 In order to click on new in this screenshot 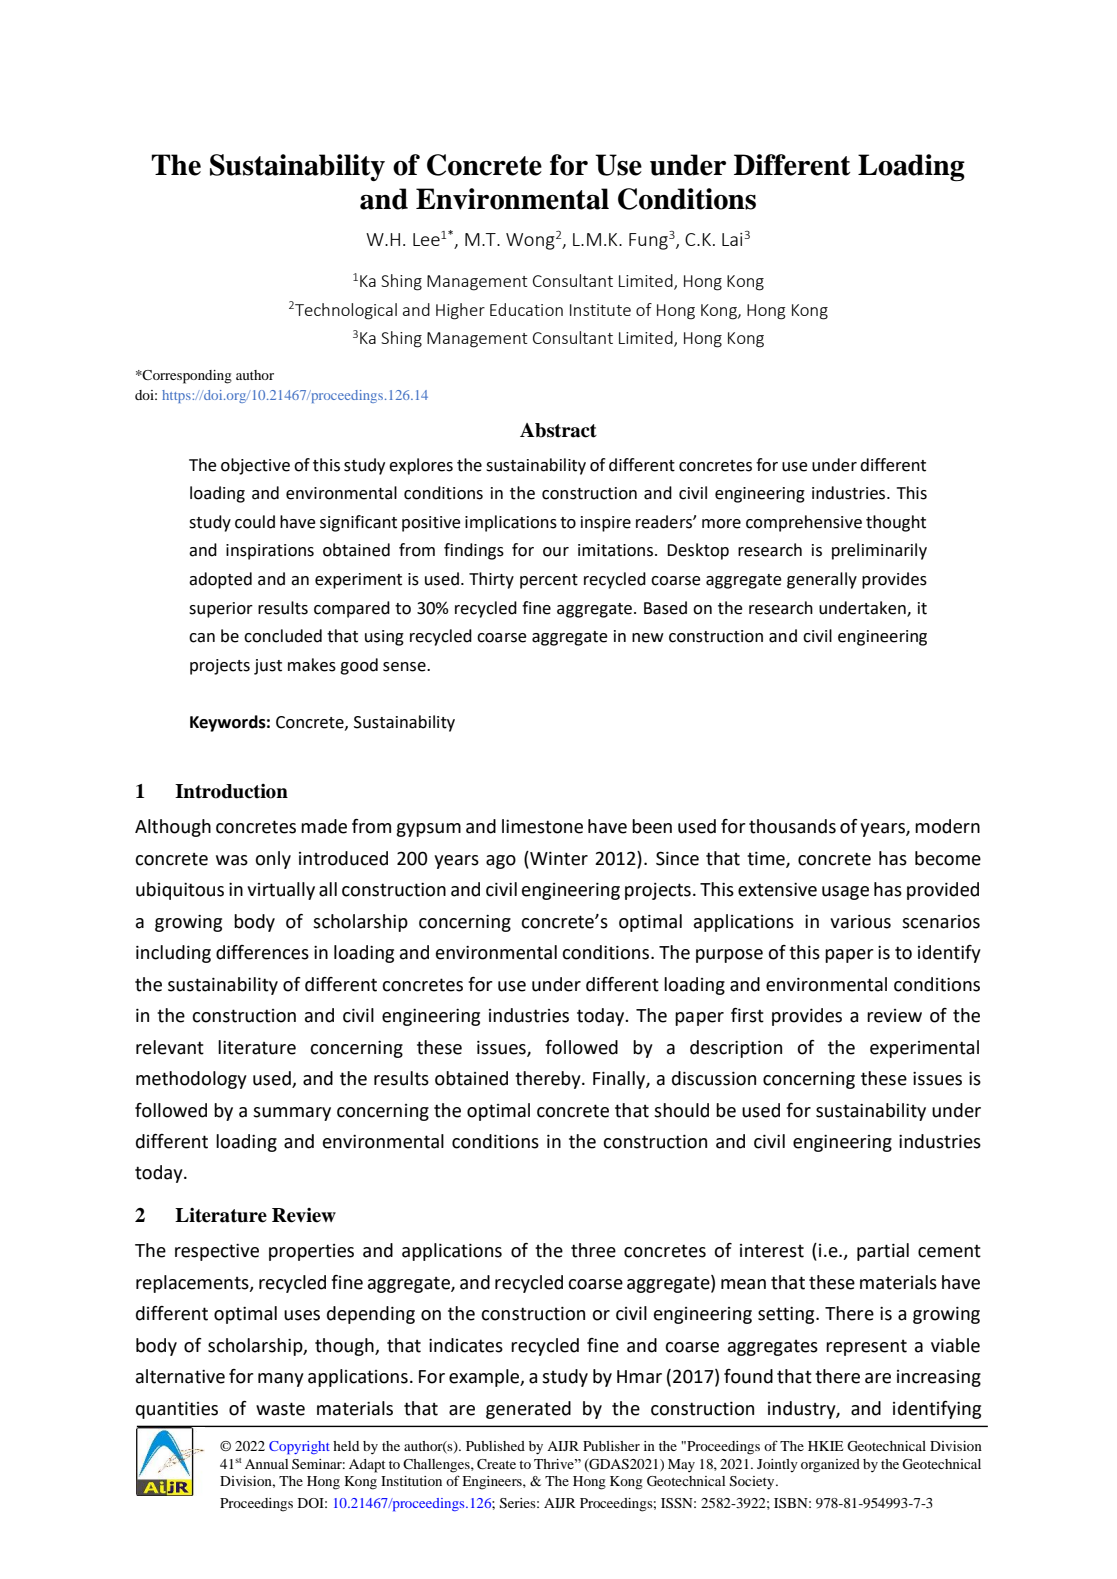, I will do `click(648, 638)`.
